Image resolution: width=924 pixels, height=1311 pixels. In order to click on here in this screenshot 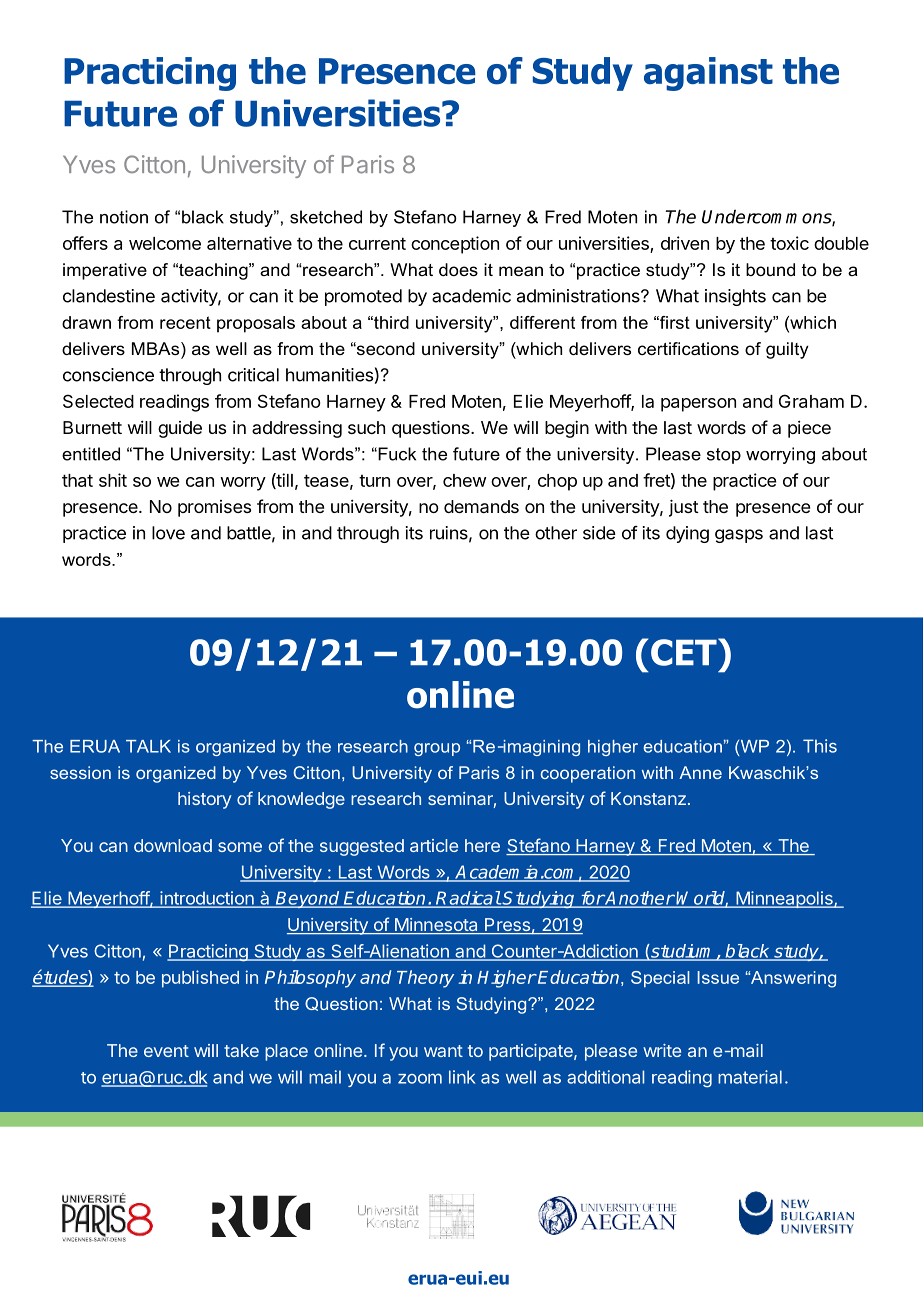, I will do `click(482, 845)`.
